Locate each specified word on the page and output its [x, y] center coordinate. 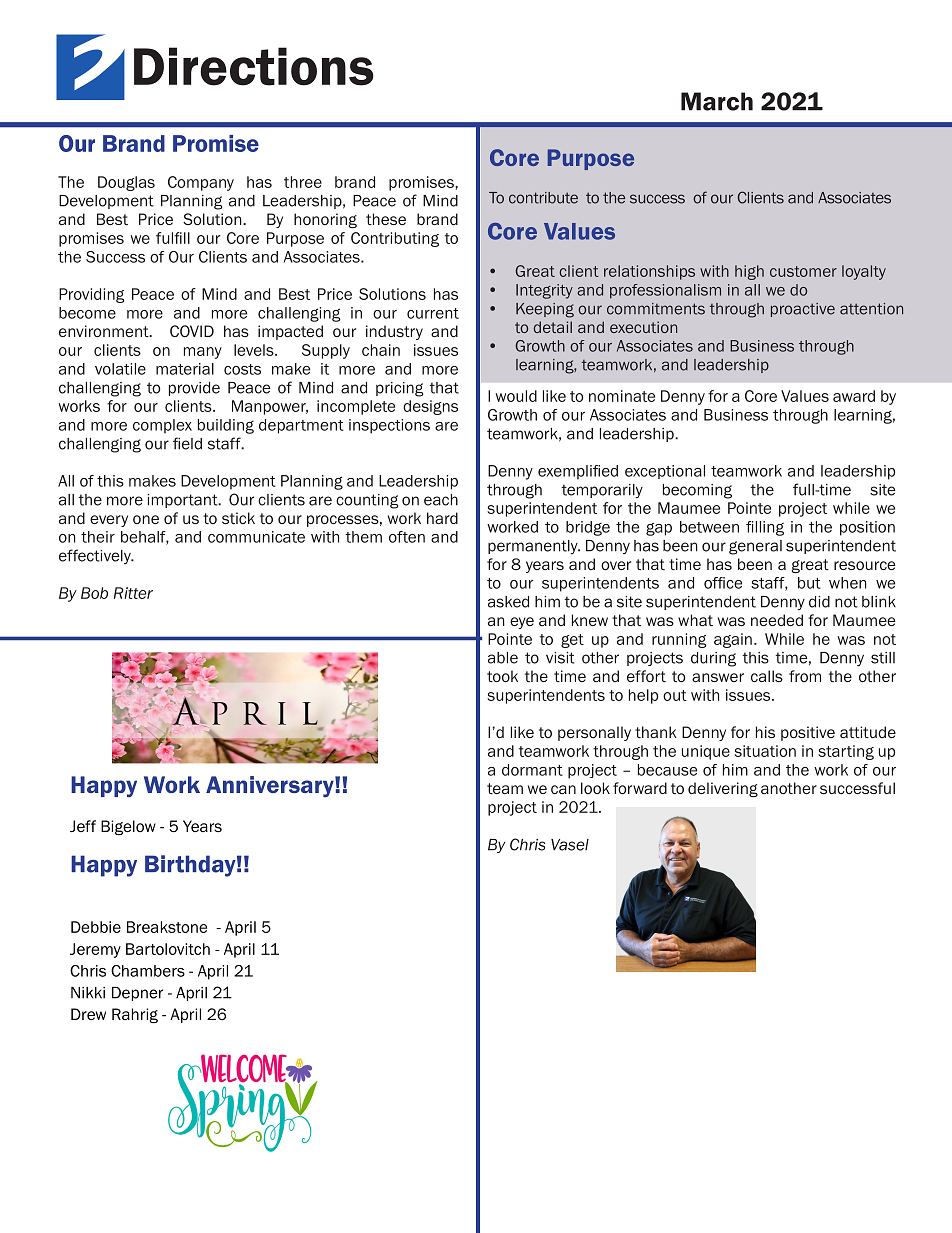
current [433, 313]
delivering [723, 789]
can [563, 789]
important [183, 501]
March [717, 101]
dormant [532, 770]
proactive [803, 310]
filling [765, 528]
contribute [543, 198]
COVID [192, 331]
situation [765, 751]
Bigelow [128, 827]
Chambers [148, 971]
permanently [534, 547]
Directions [254, 66]
